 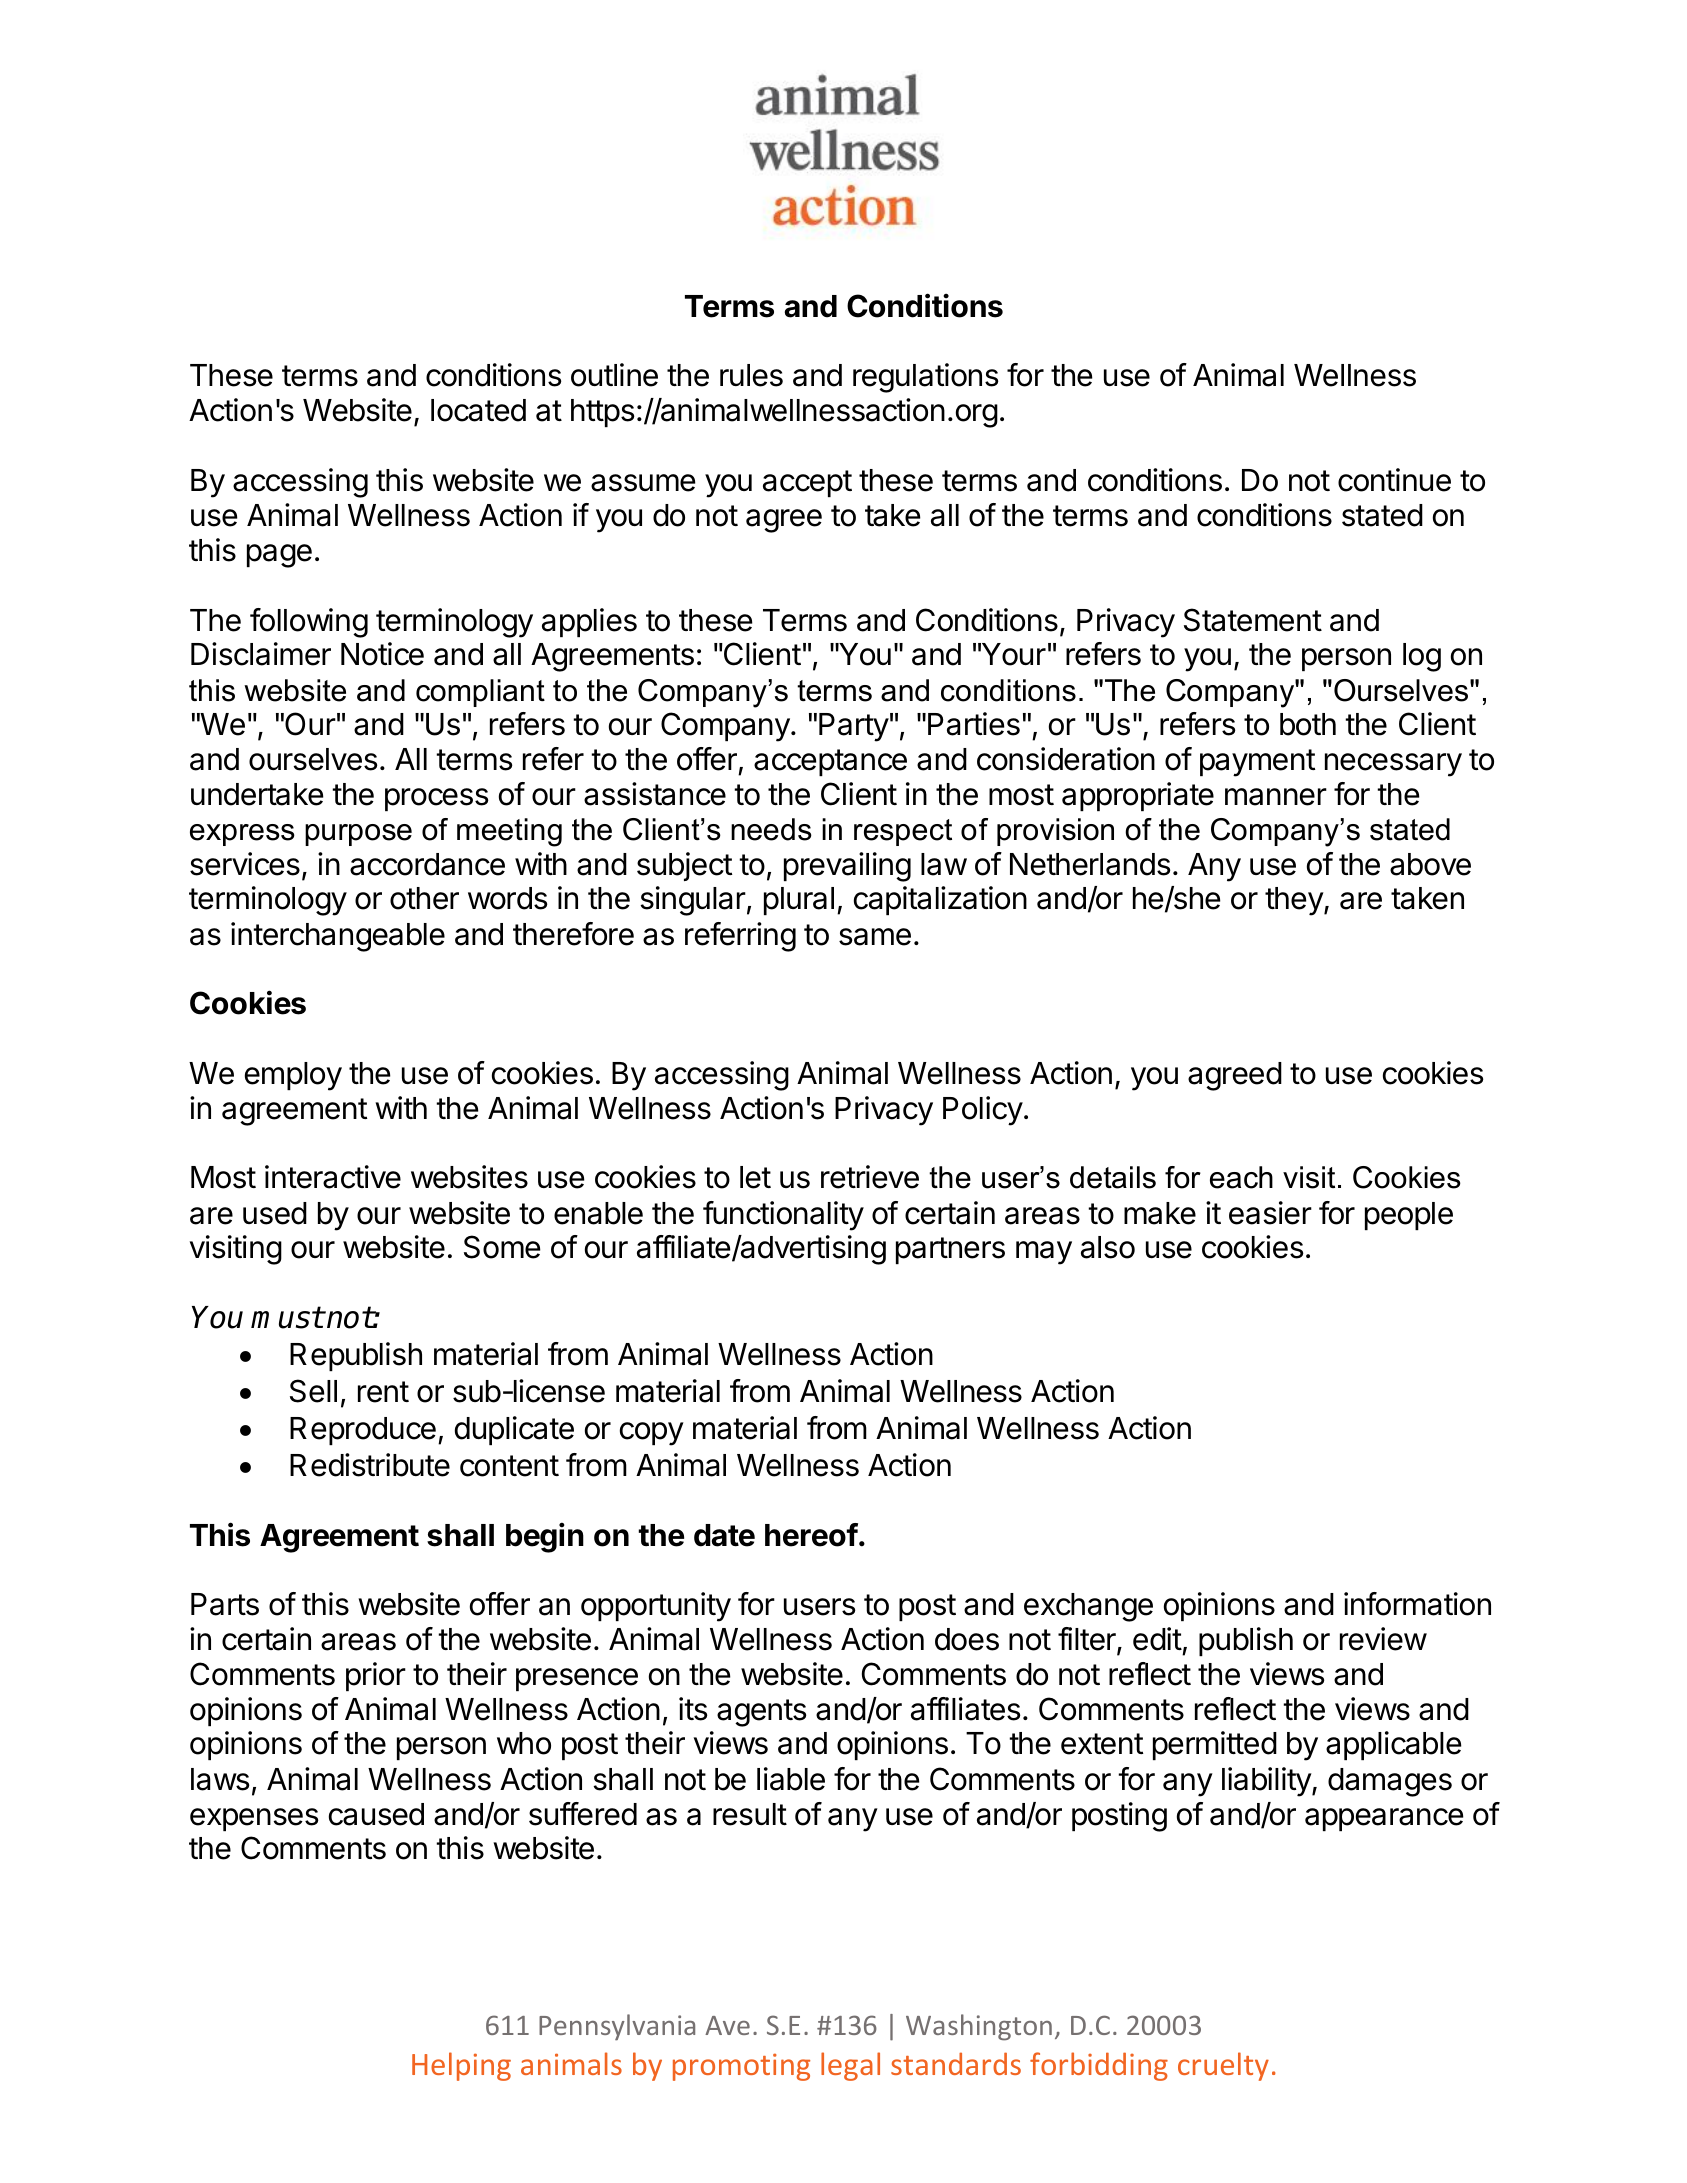 I want to click on continue, so click(x=1394, y=480).
